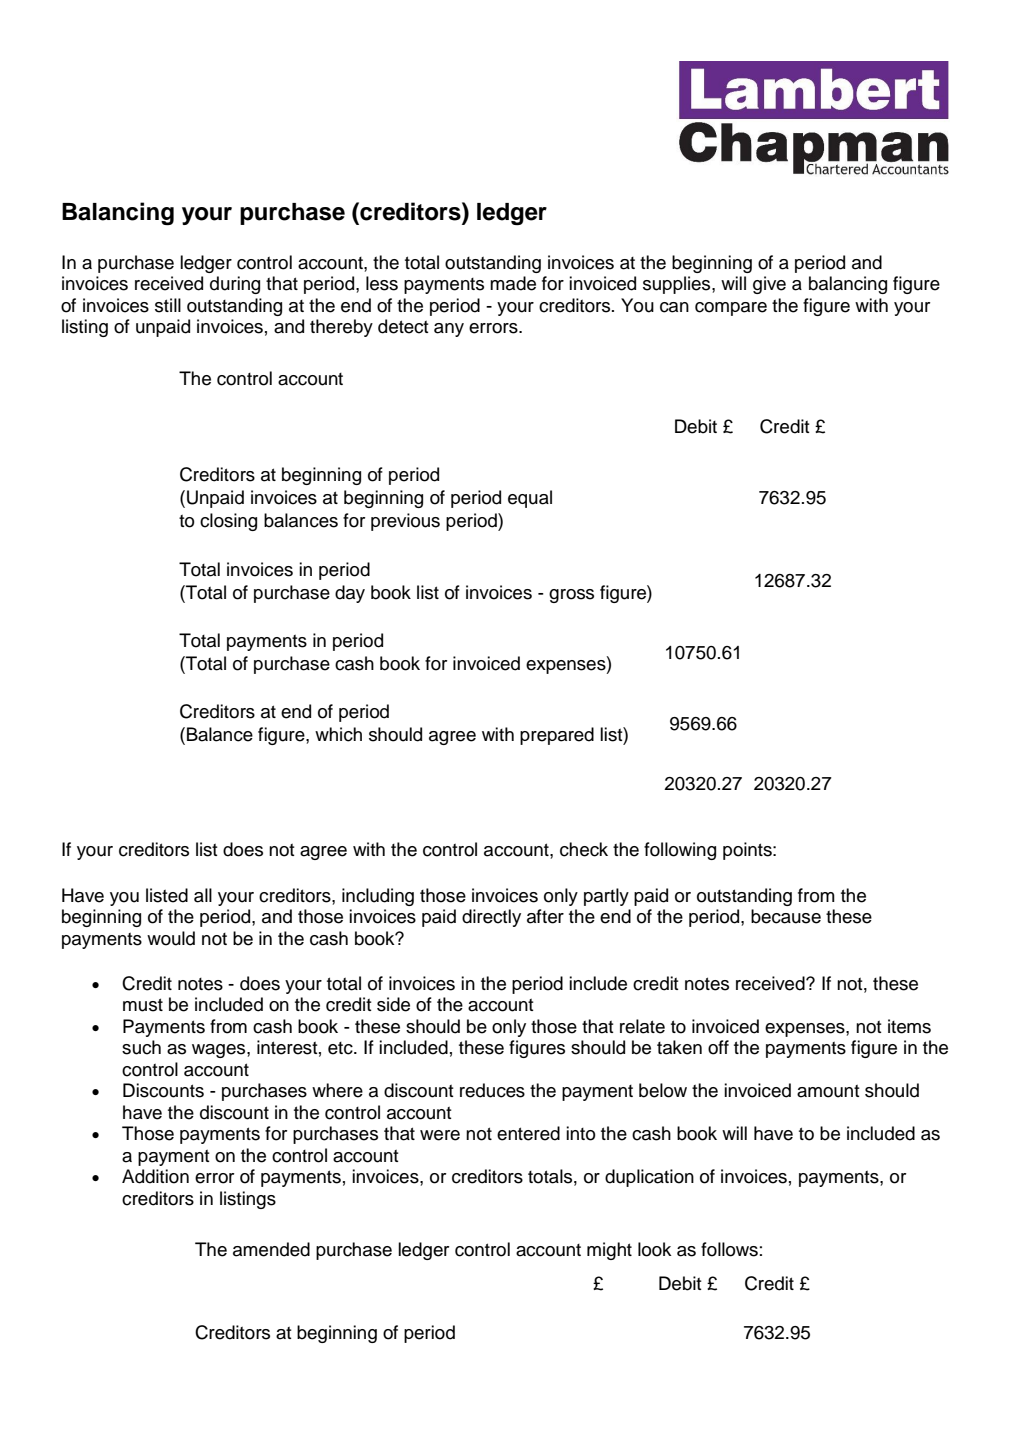  Describe the element at coordinates (557, 736) in the page. I see `prepared` at that location.
